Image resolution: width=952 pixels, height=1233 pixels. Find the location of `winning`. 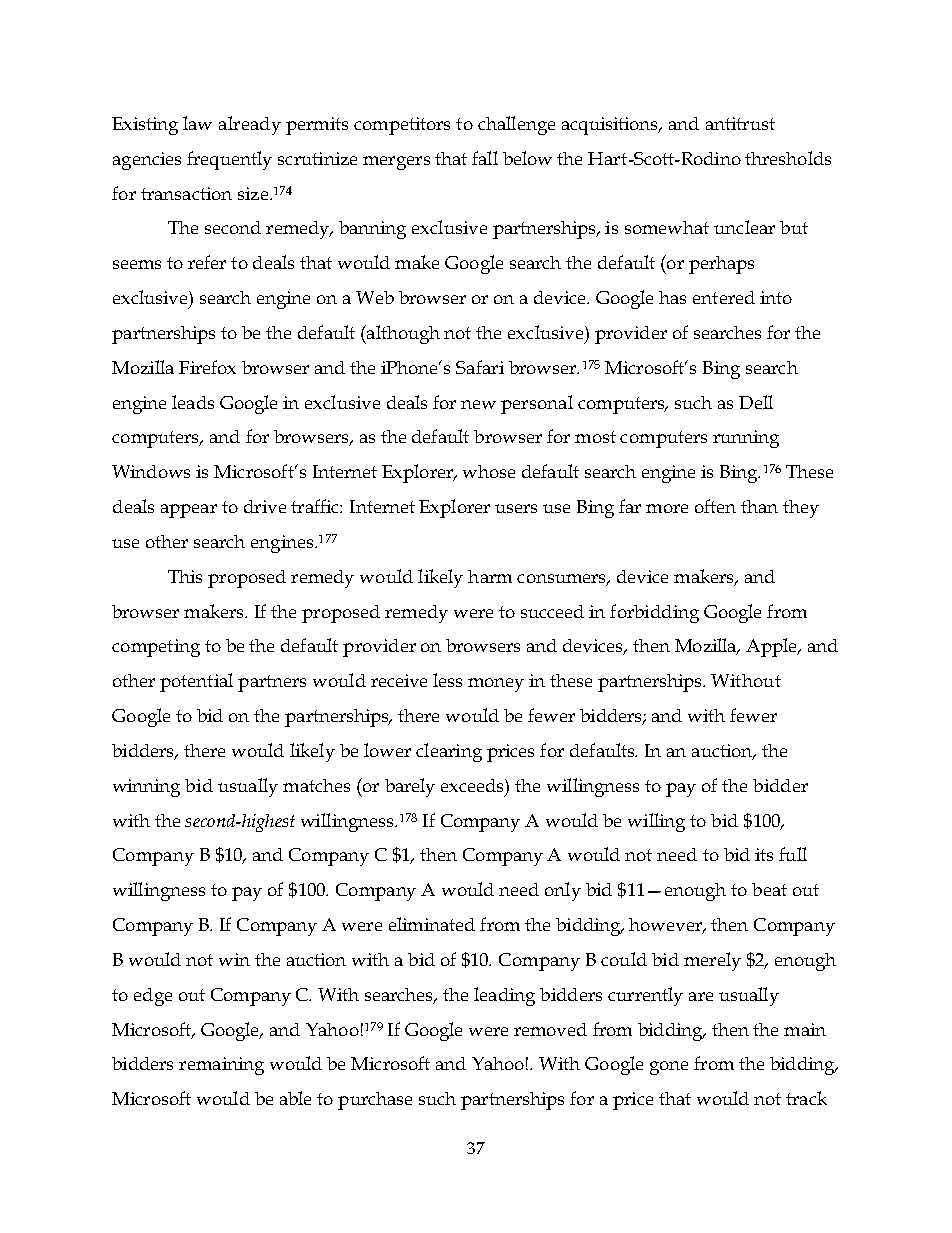

winning is located at coordinates (146, 788).
